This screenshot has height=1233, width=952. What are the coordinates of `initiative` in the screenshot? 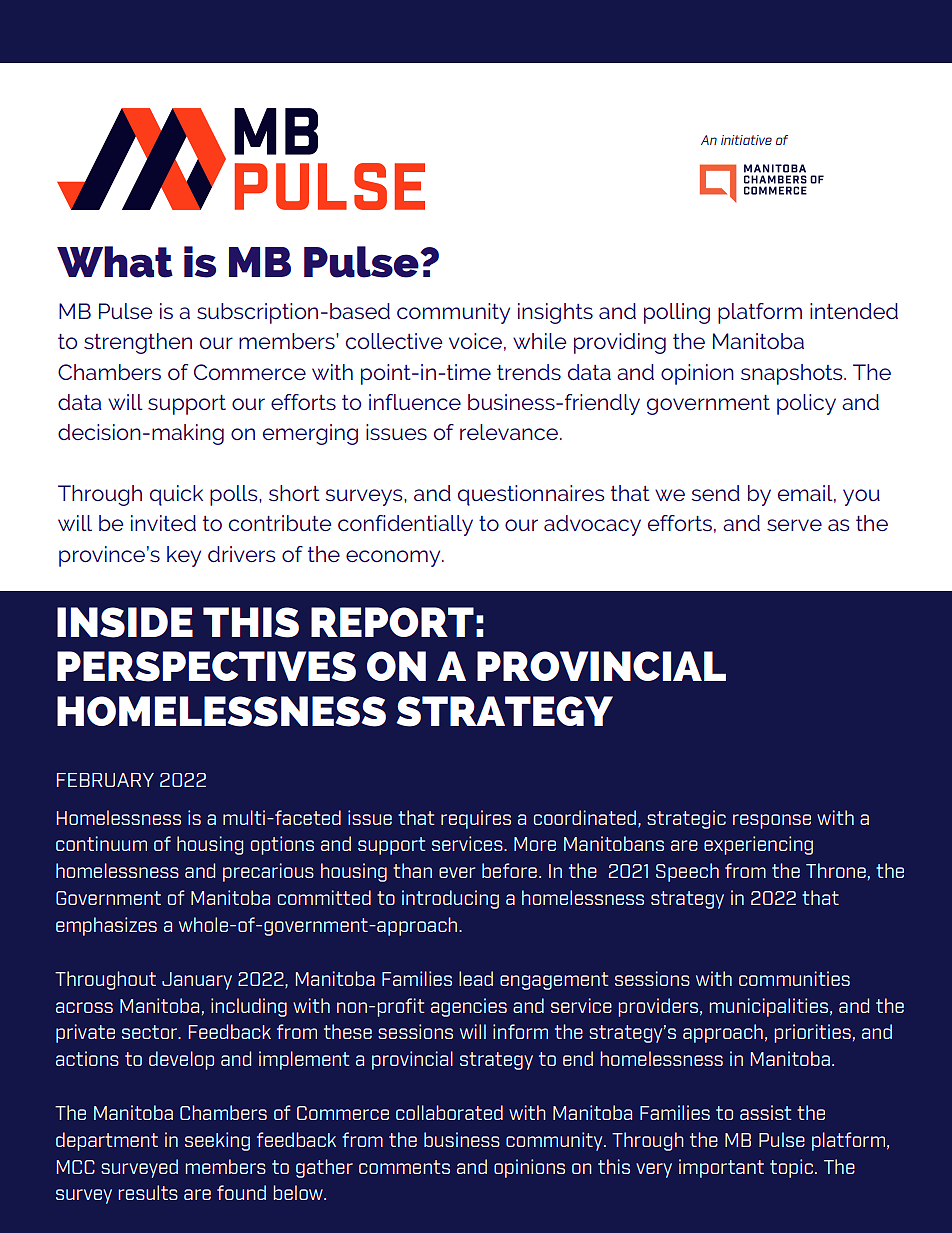 It's located at (746, 140).
